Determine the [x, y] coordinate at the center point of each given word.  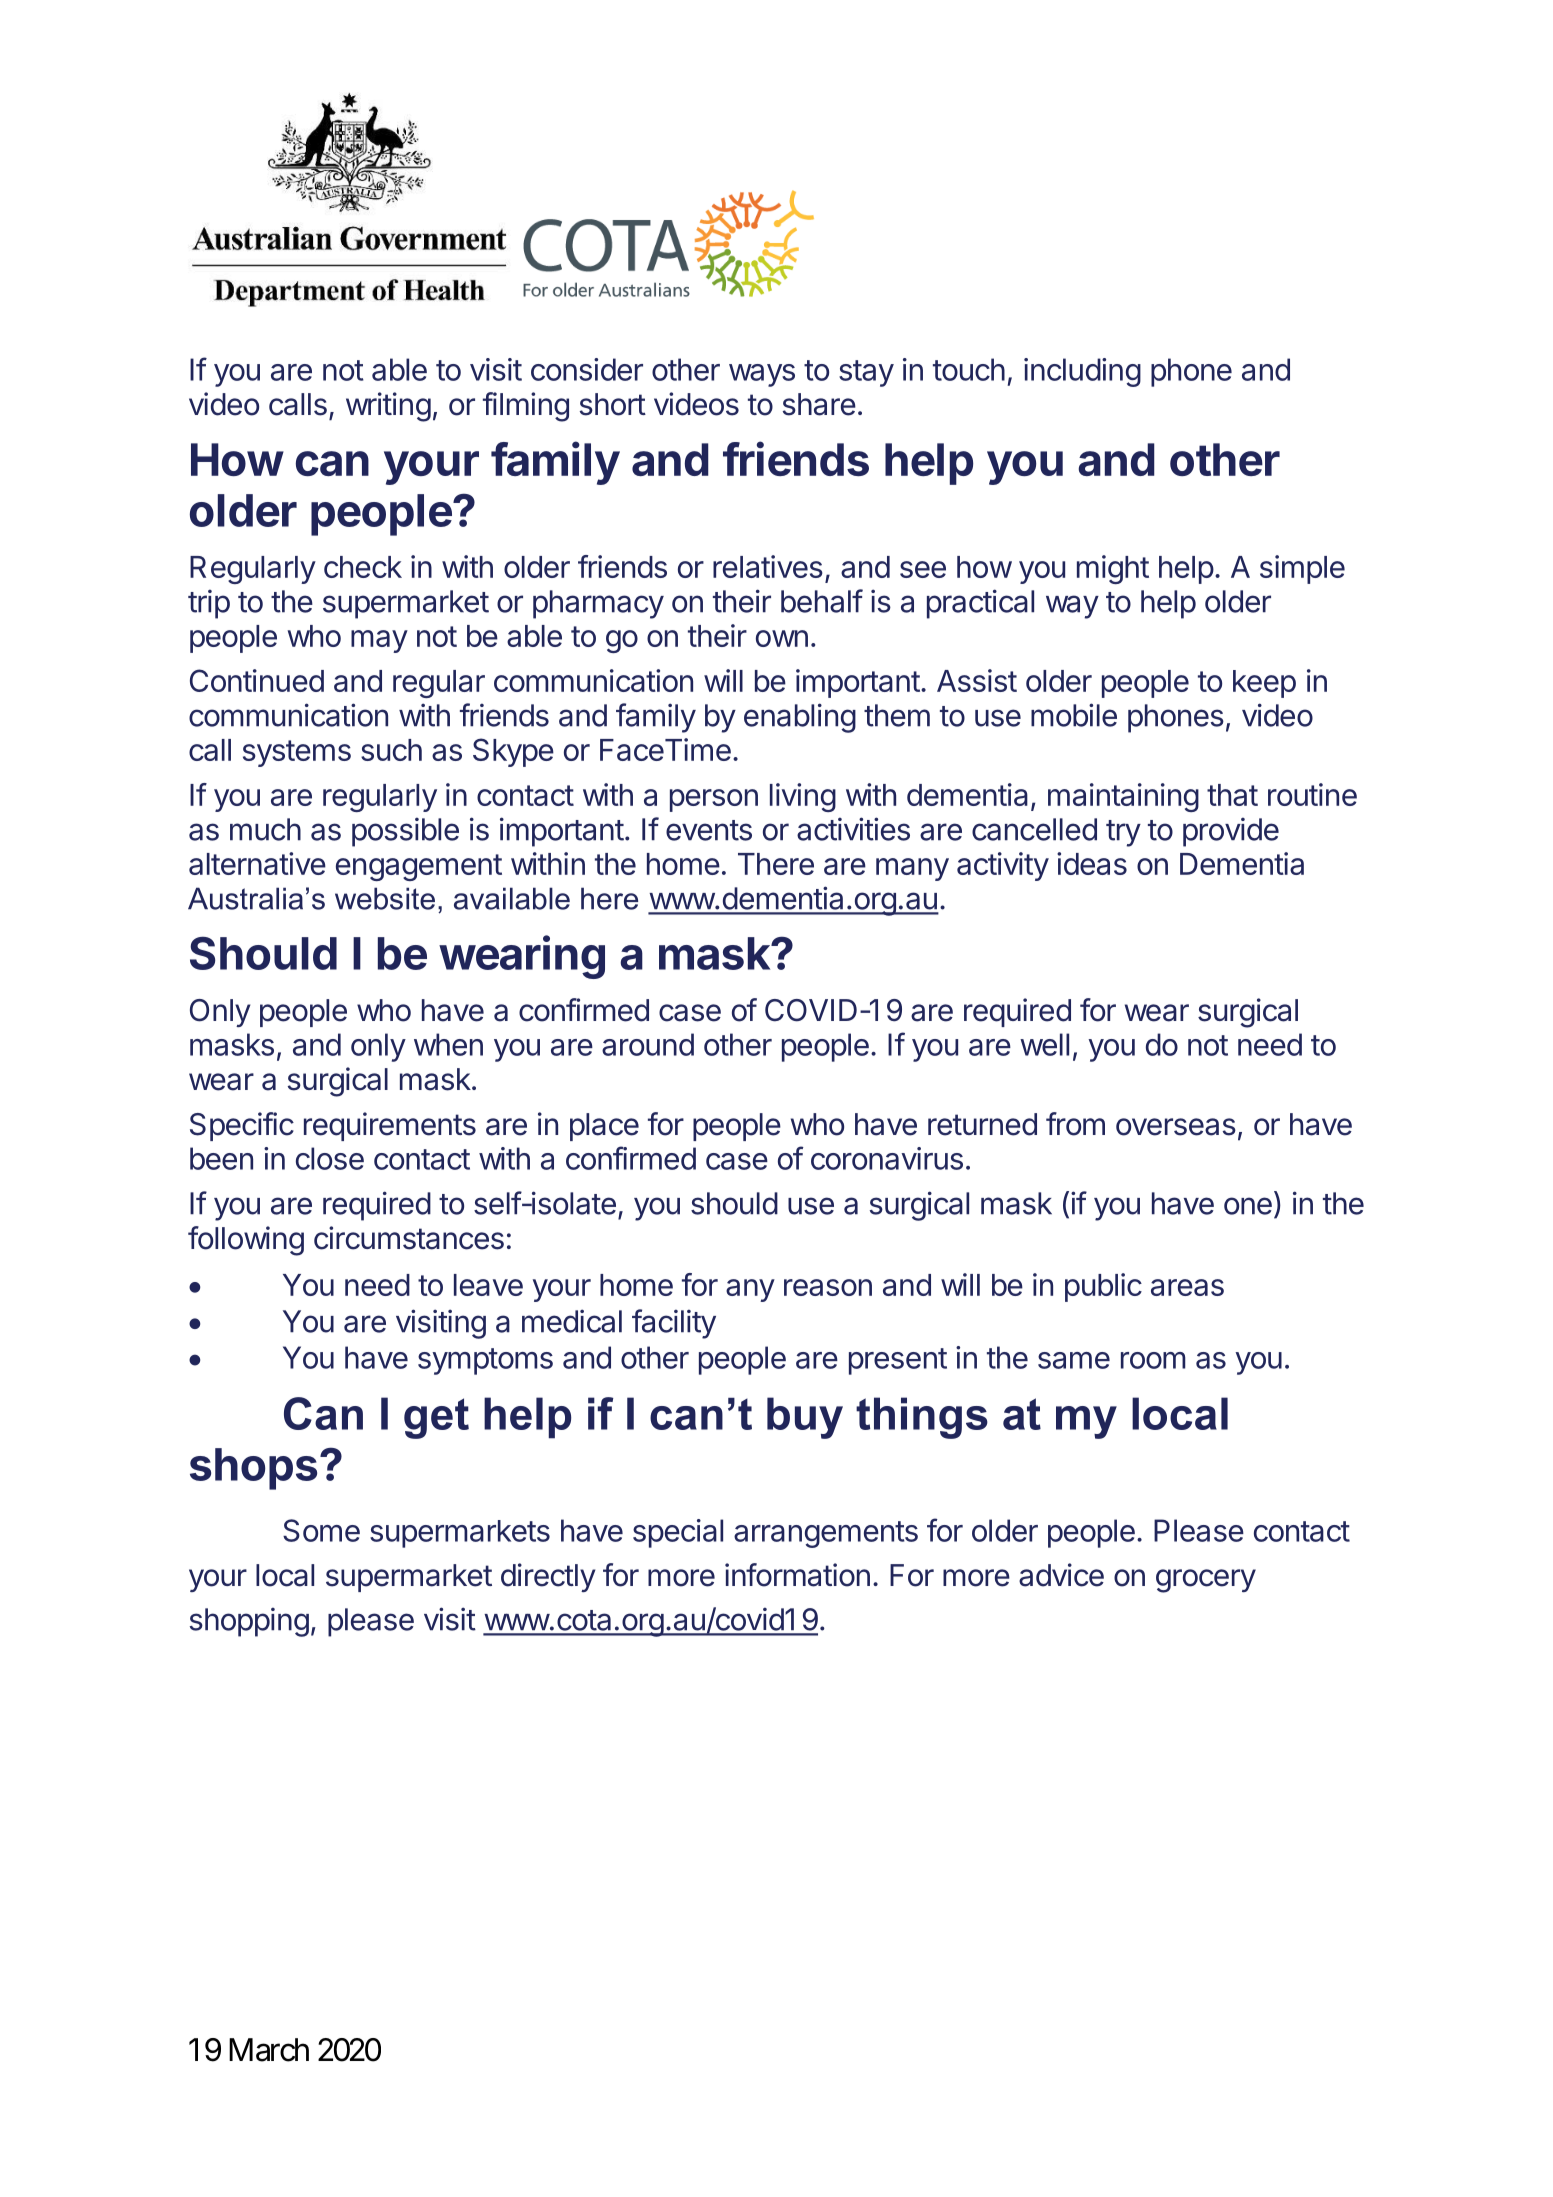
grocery [1206, 1581]
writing [388, 407]
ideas [1092, 863]
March [269, 2050]
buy [805, 1418]
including [1082, 372]
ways [762, 375]
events [709, 830]
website [385, 898]
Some [321, 1530]
